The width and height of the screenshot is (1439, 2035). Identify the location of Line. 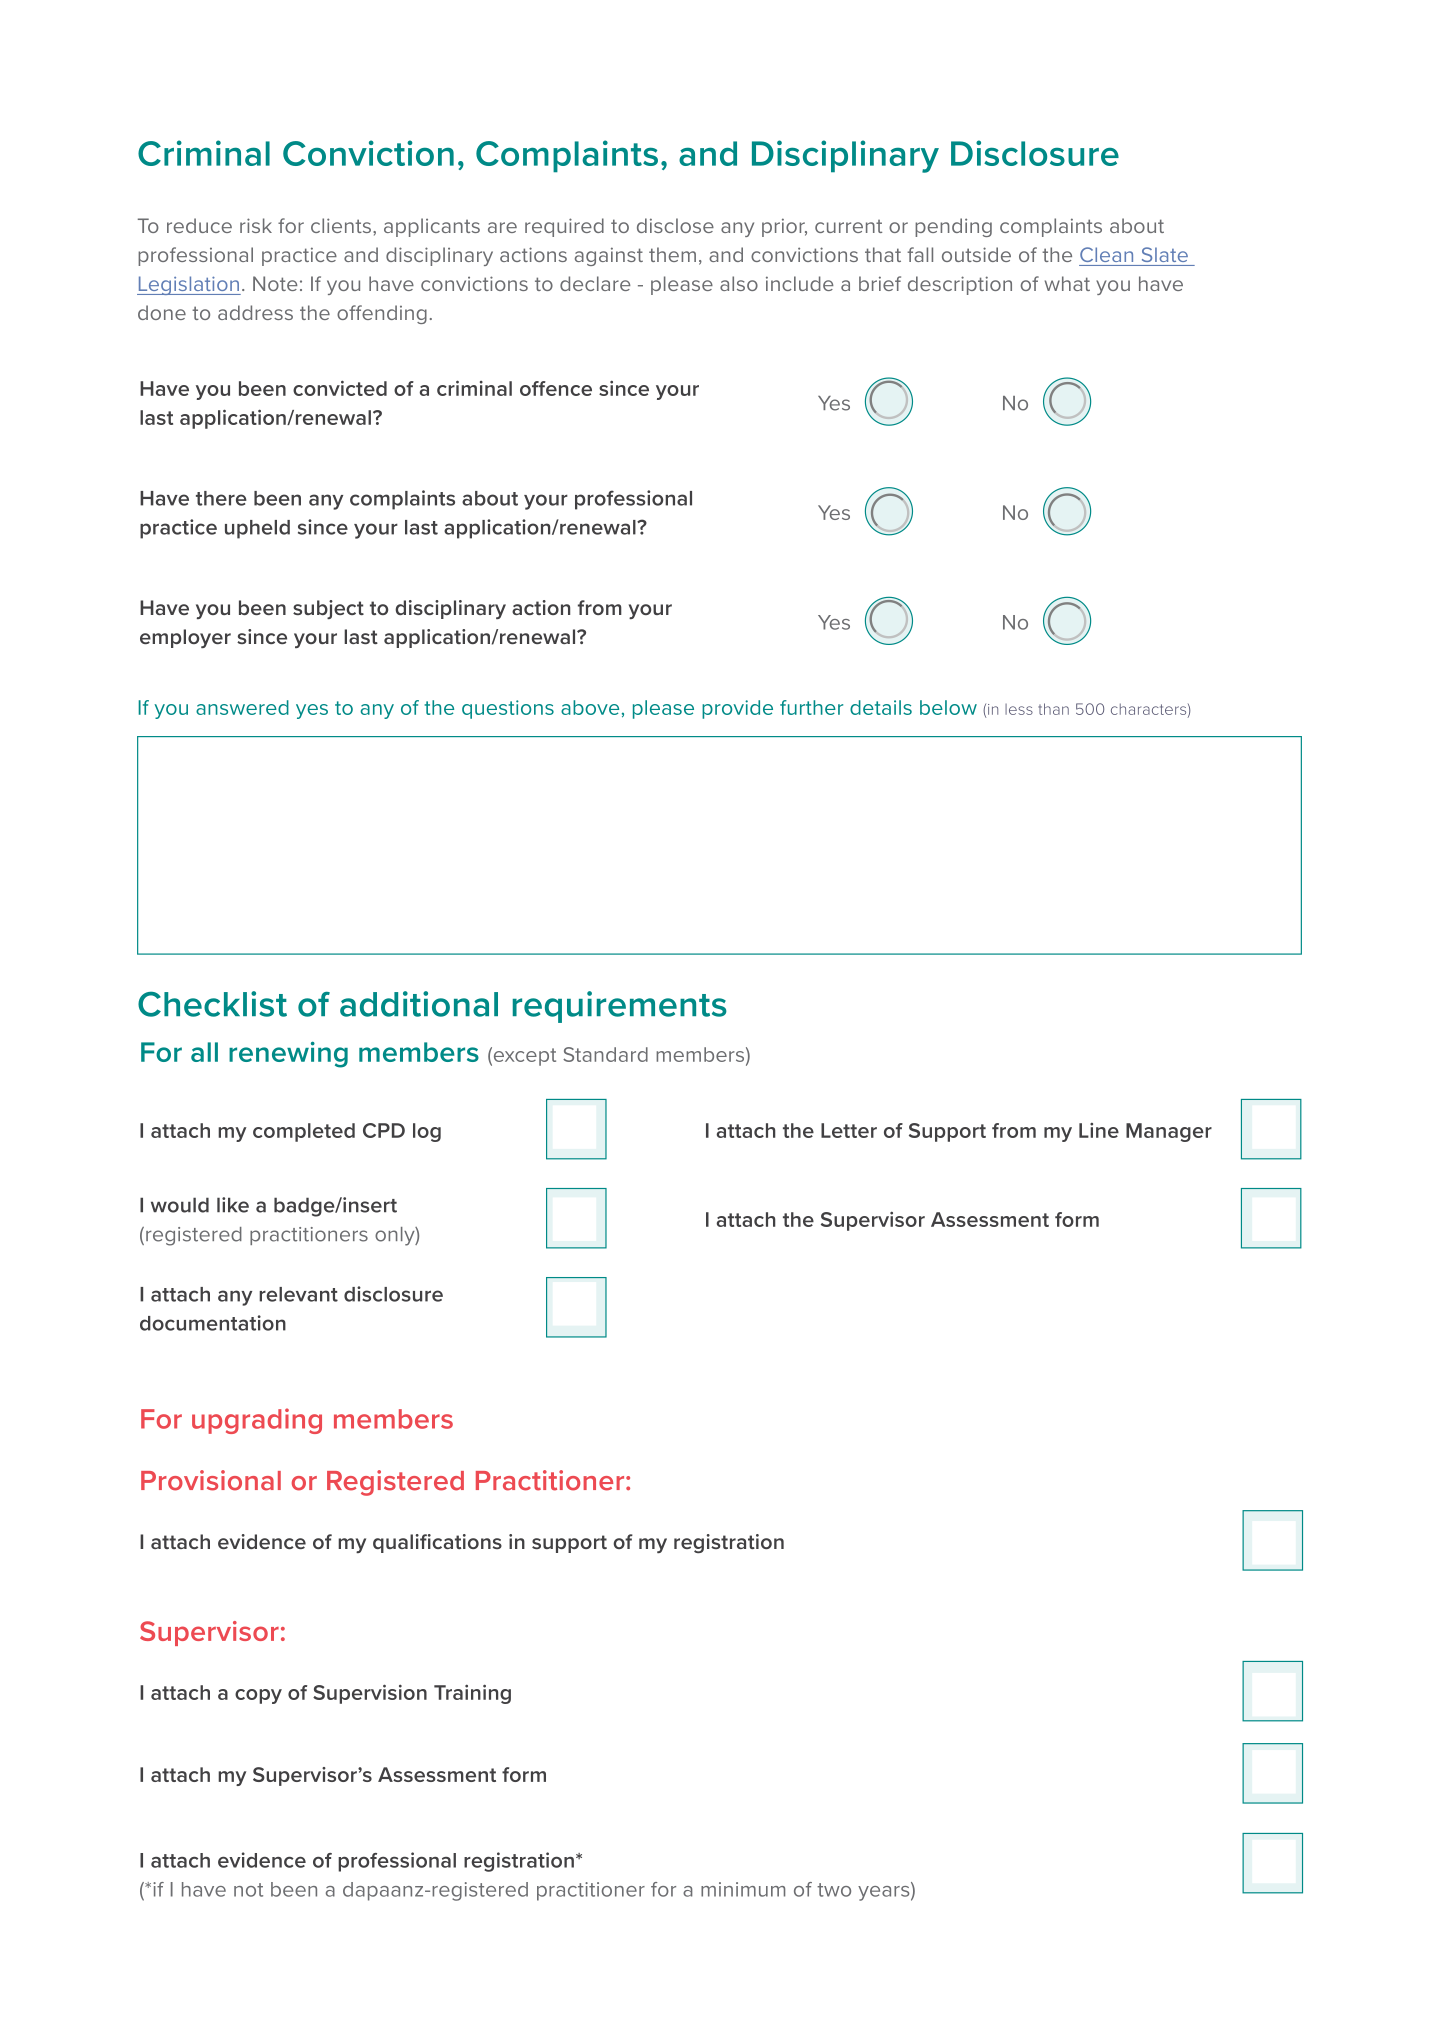
(1099, 1130).
